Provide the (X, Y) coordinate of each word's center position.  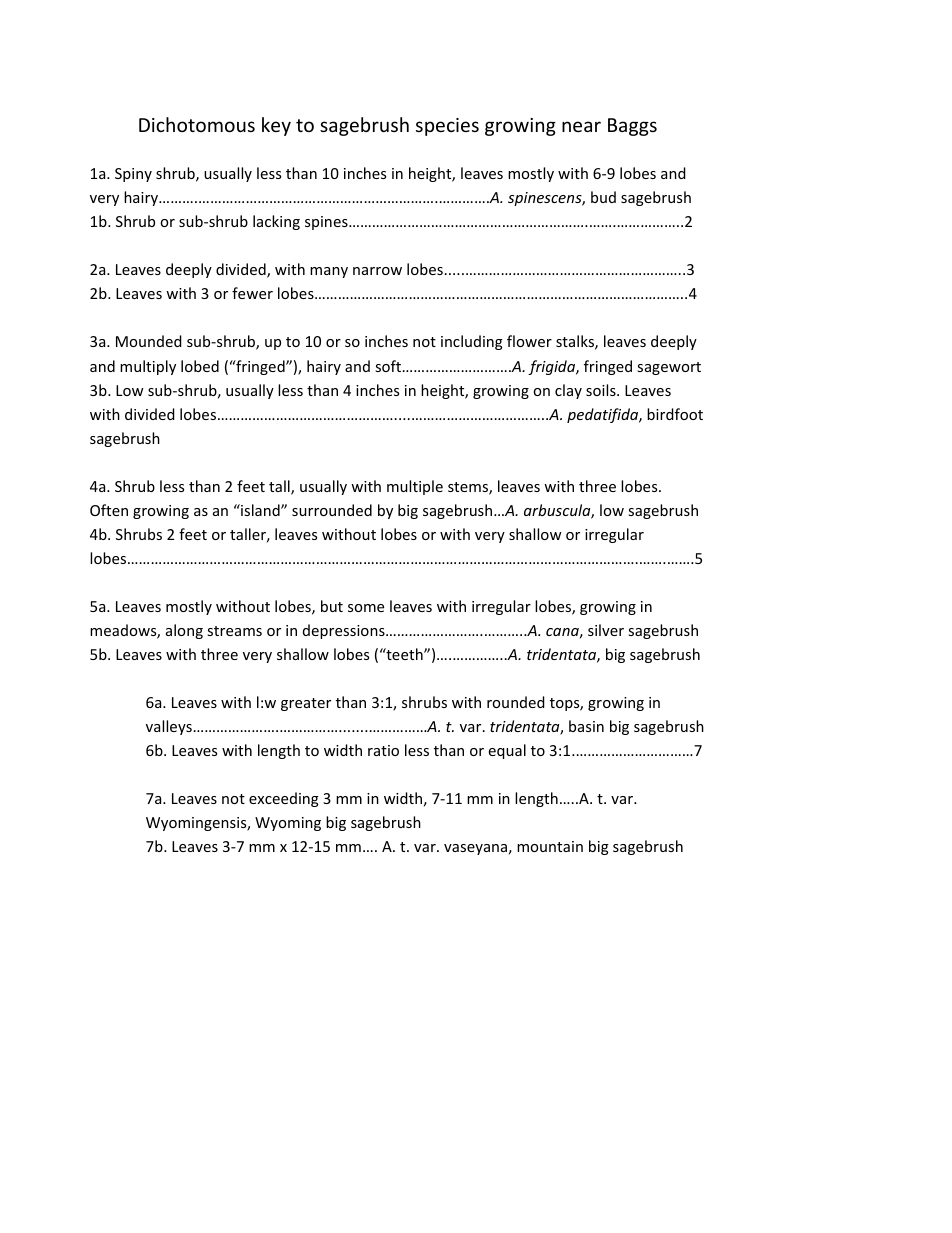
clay (568, 391)
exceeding (284, 799)
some (366, 608)
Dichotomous (197, 124)
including (472, 342)
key (276, 126)
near (581, 126)
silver (606, 630)
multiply (148, 367)
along (184, 631)
